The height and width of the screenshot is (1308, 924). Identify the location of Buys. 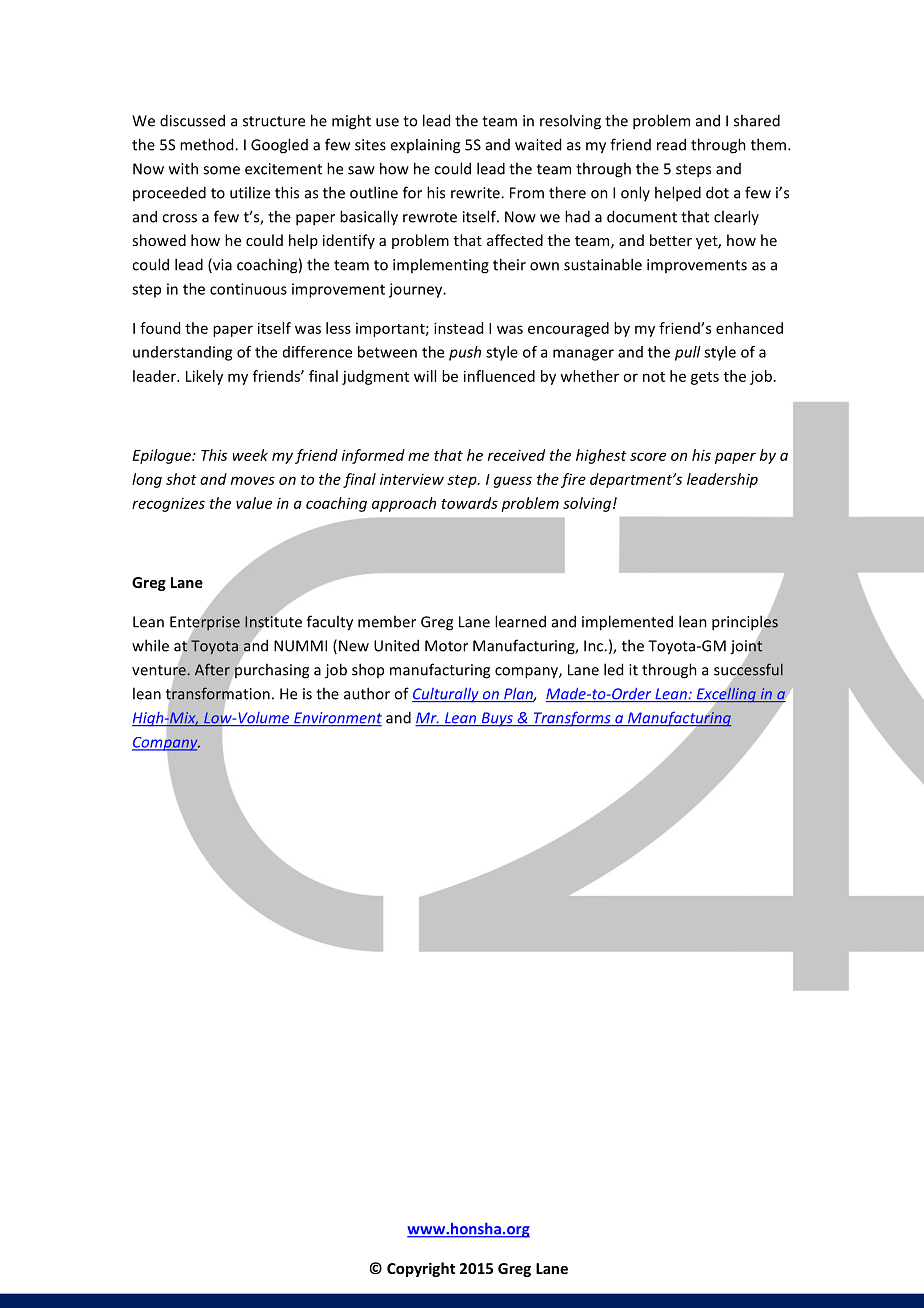
(497, 719).
